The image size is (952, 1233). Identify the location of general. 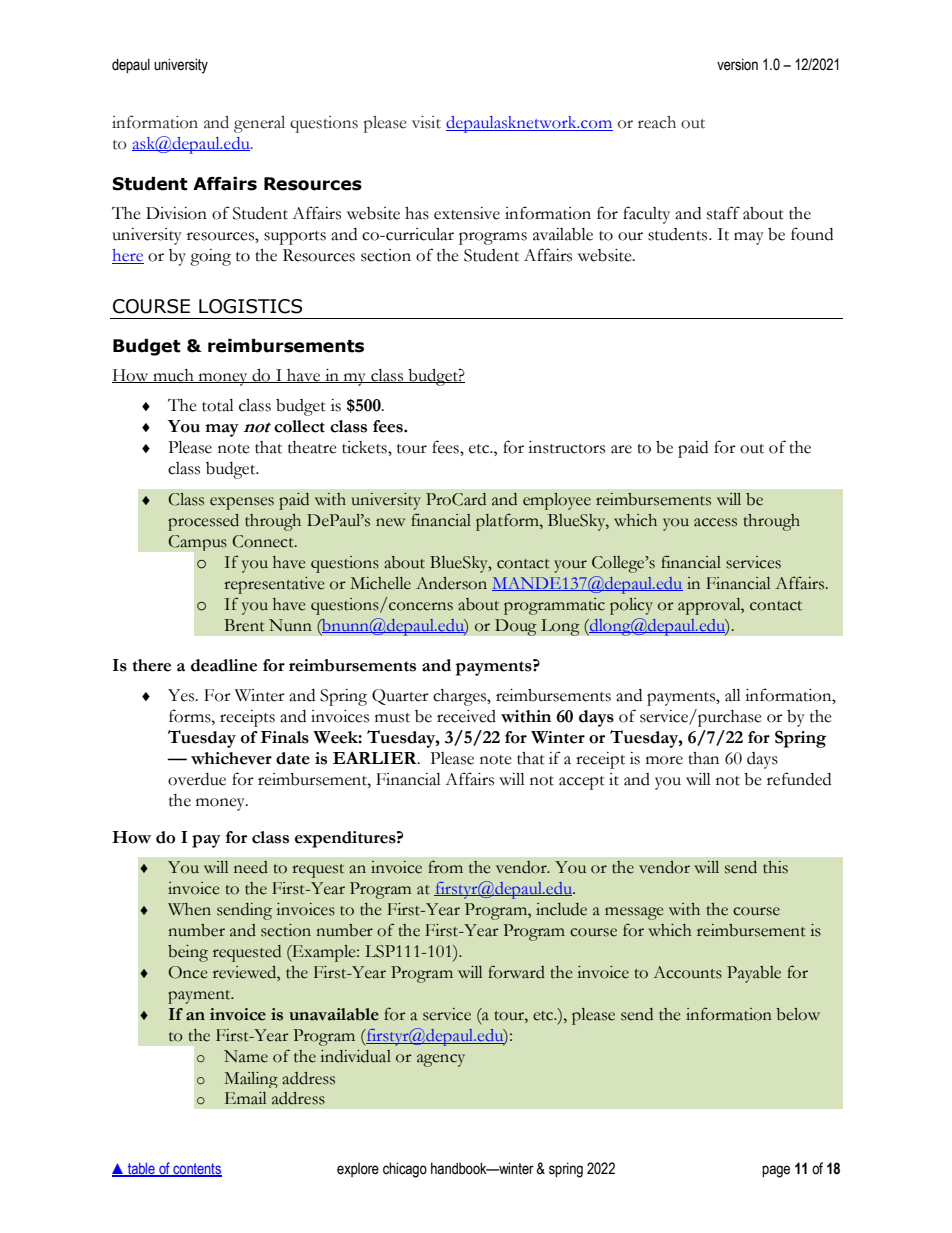
(259, 124).
